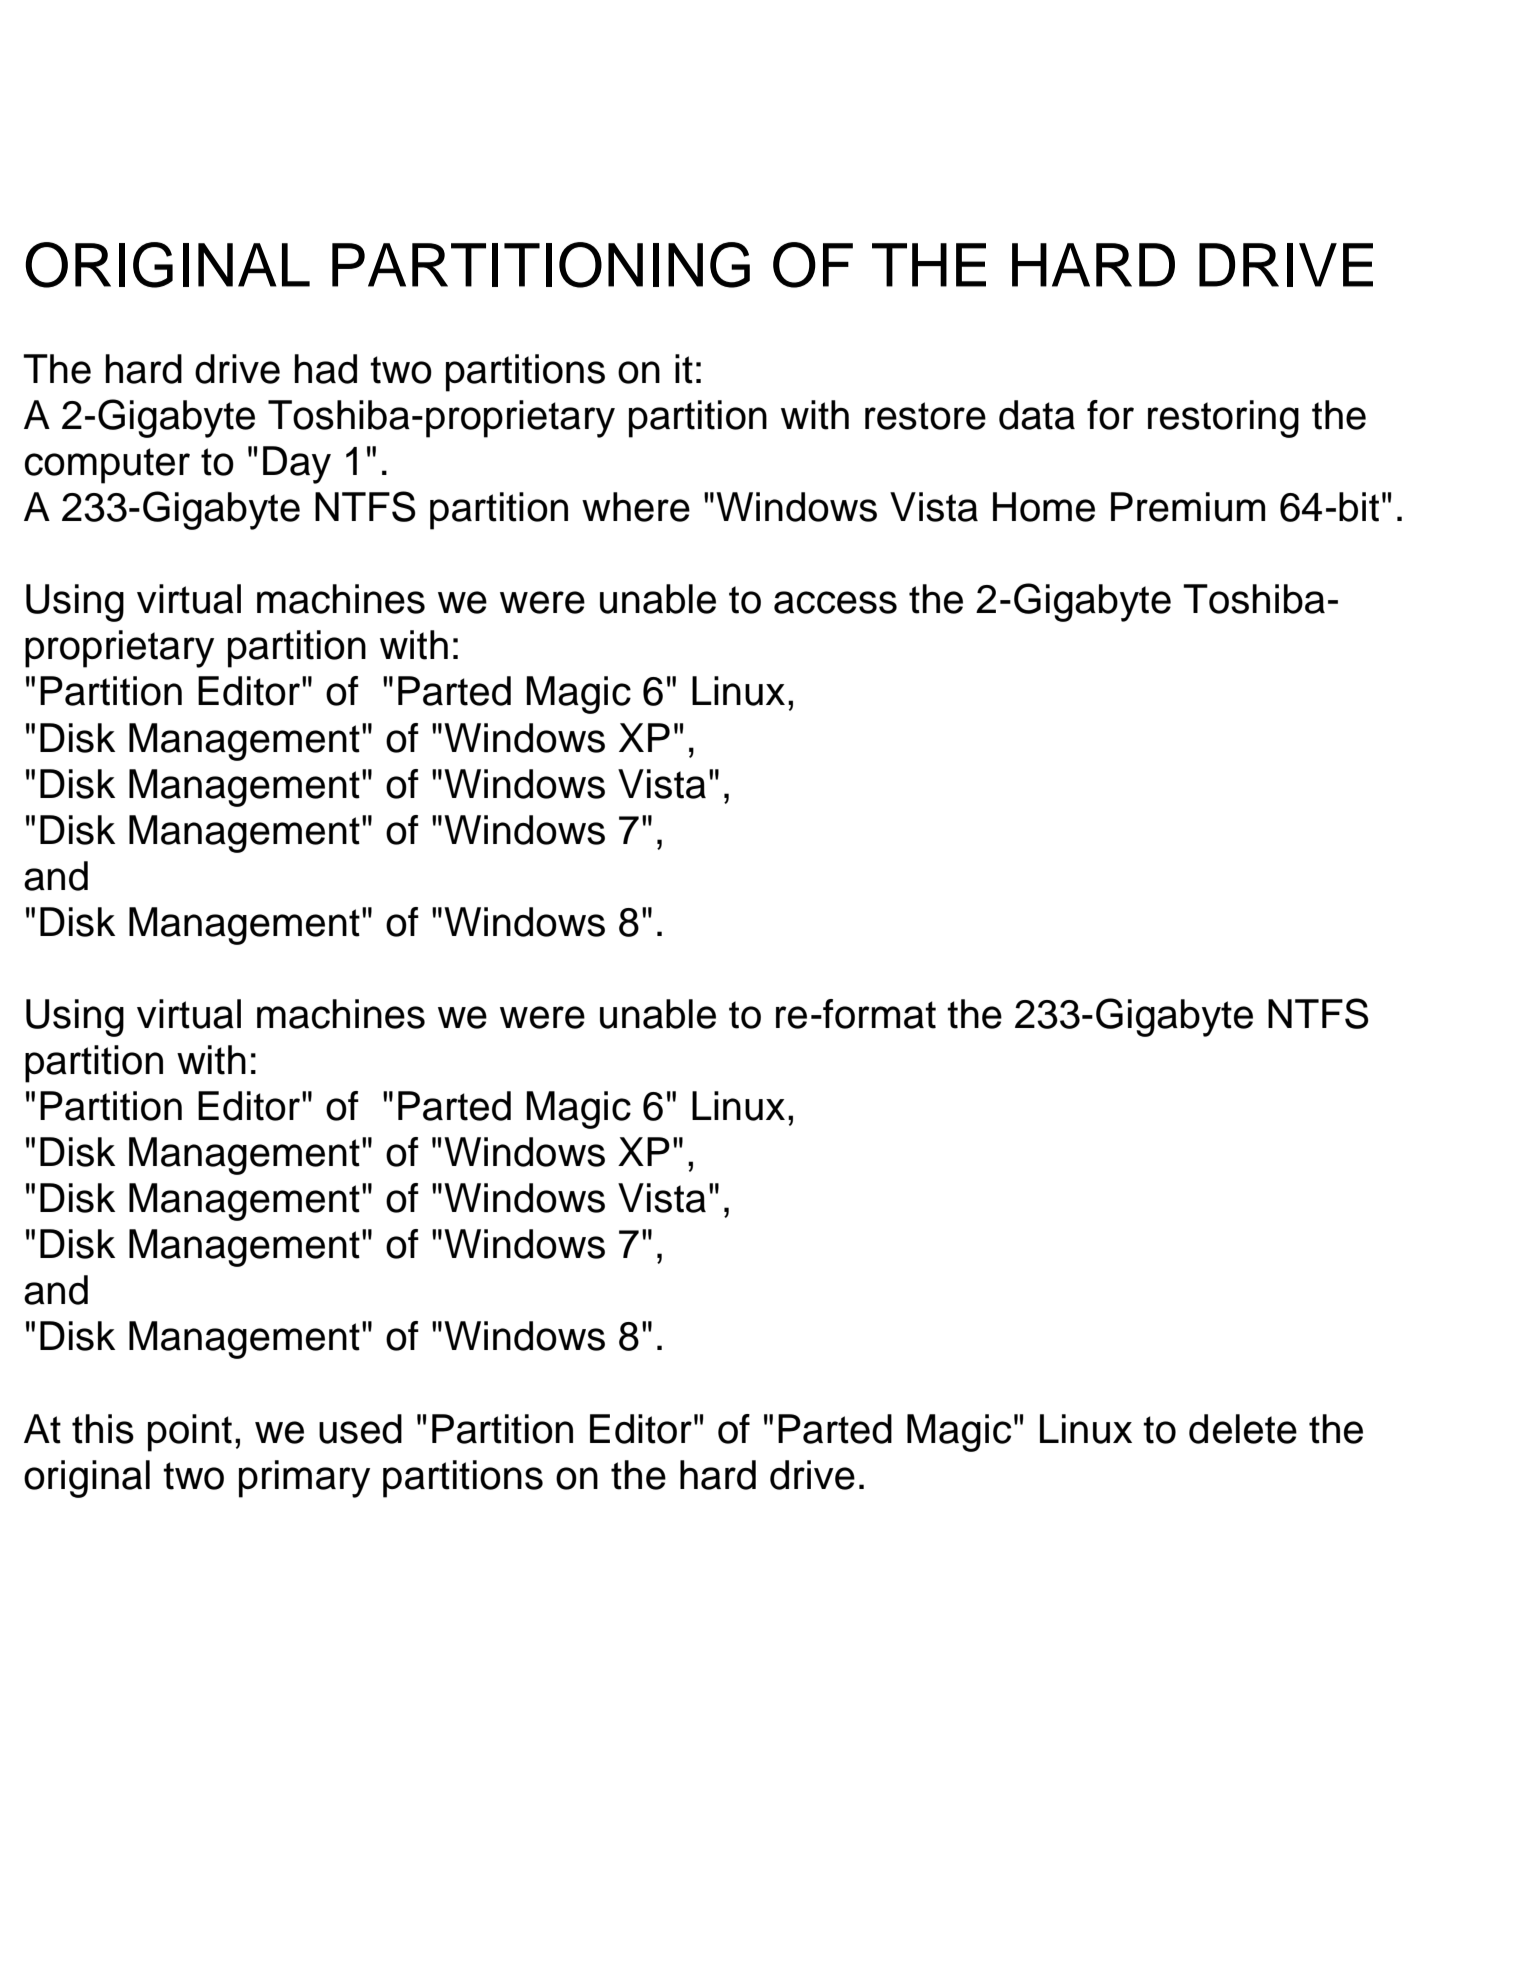 The height and width of the page is (1983, 1532). What do you see at coordinates (1037, 415) in the page?
I see `data` at bounding box center [1037, 415].
